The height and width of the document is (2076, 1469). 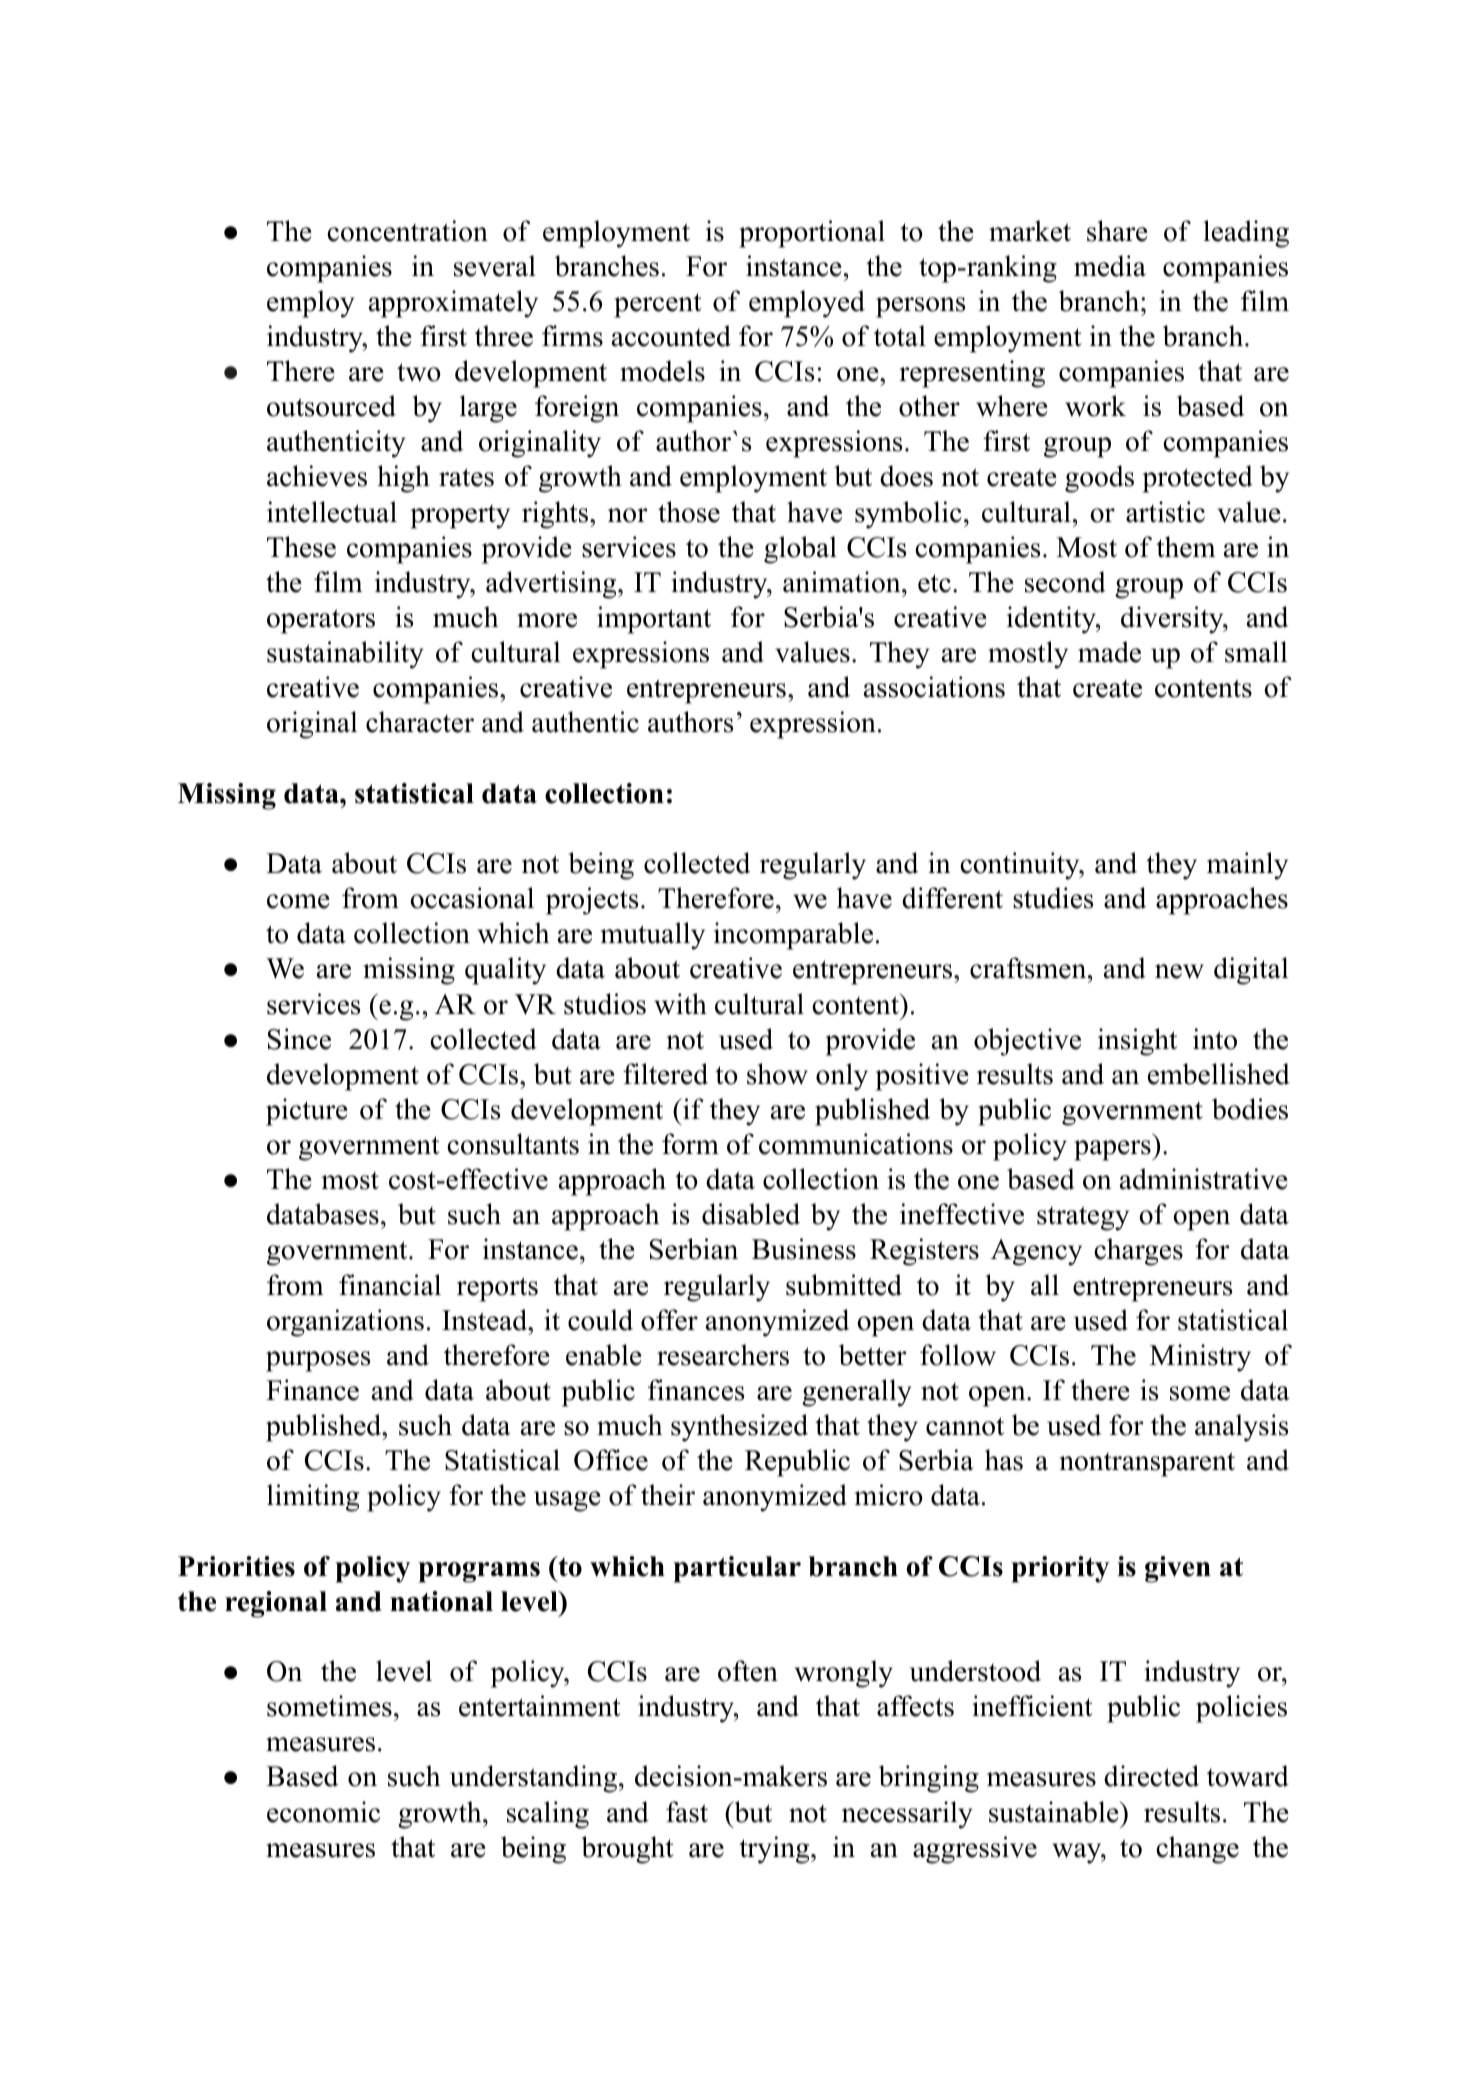 I want to click on made, so click(x=1109, y=652).
